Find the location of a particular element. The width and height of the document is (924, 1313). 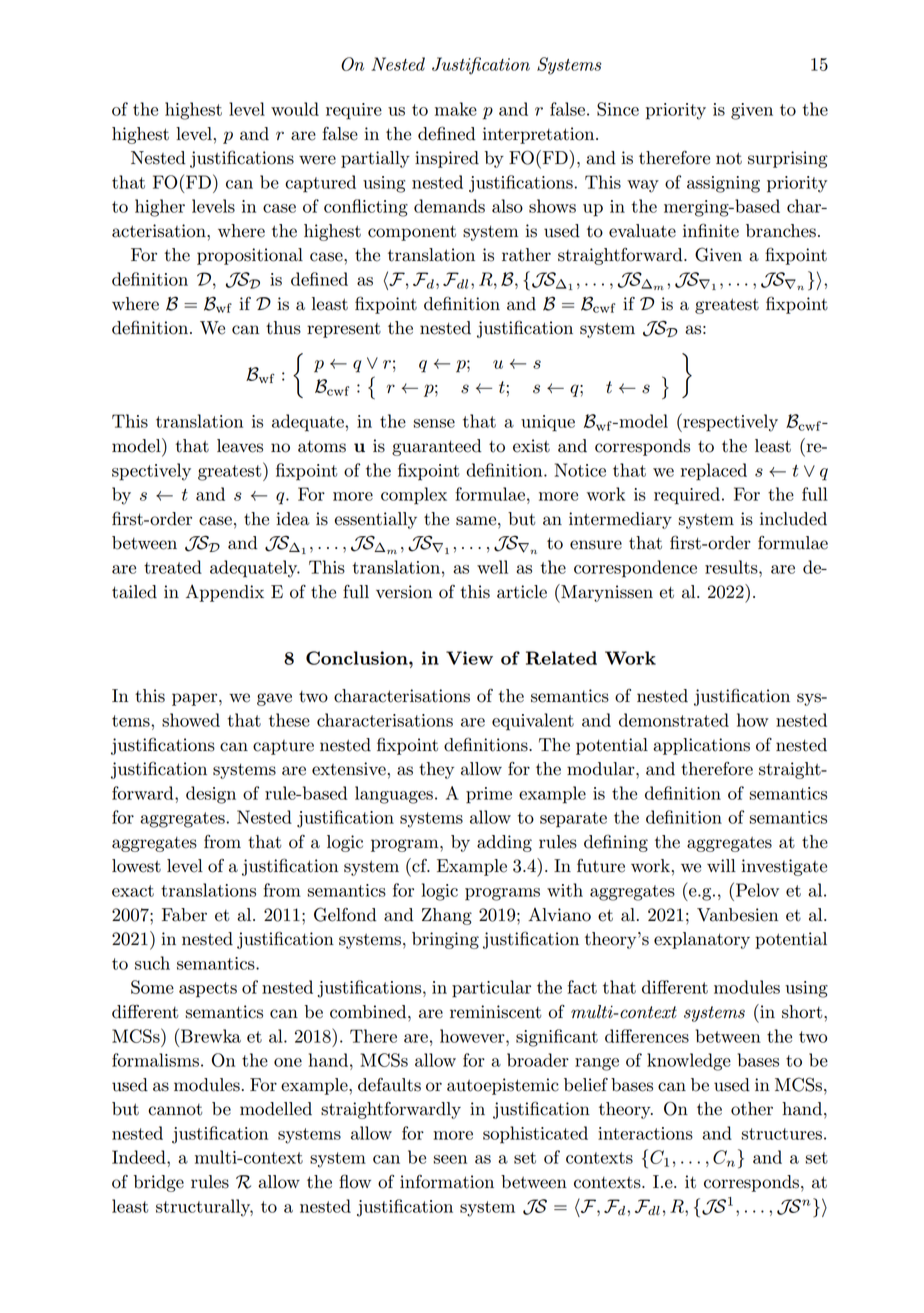

leaves is located at coordinates (240, 446).
